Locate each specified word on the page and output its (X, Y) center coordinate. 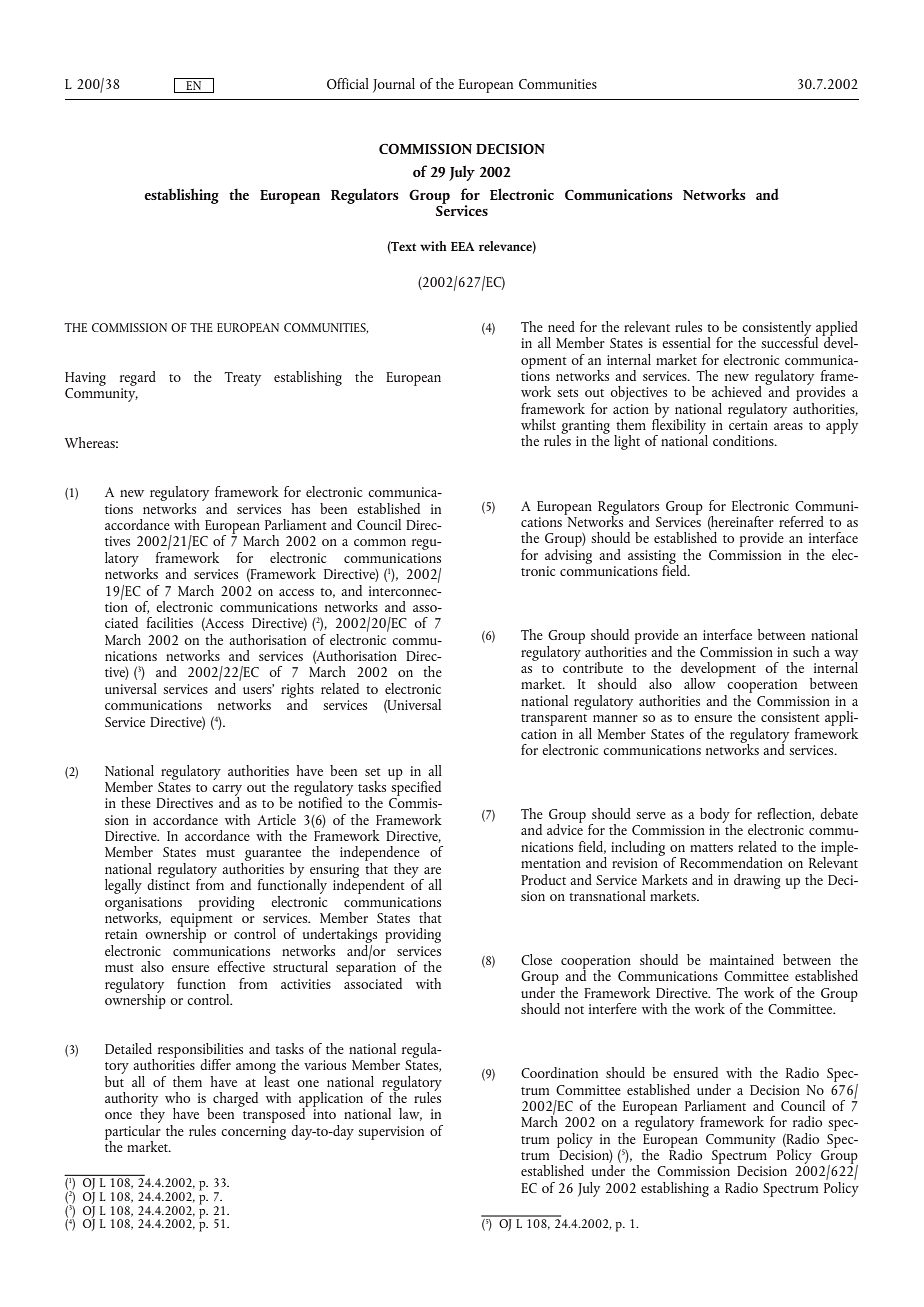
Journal (394, 85)
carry (227, 791)
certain (748, 425)
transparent (554, 720)
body (716, 816)
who (177, 1097)
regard (138, 378)
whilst (538, 424)
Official (348, 83)
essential (686, 342)
